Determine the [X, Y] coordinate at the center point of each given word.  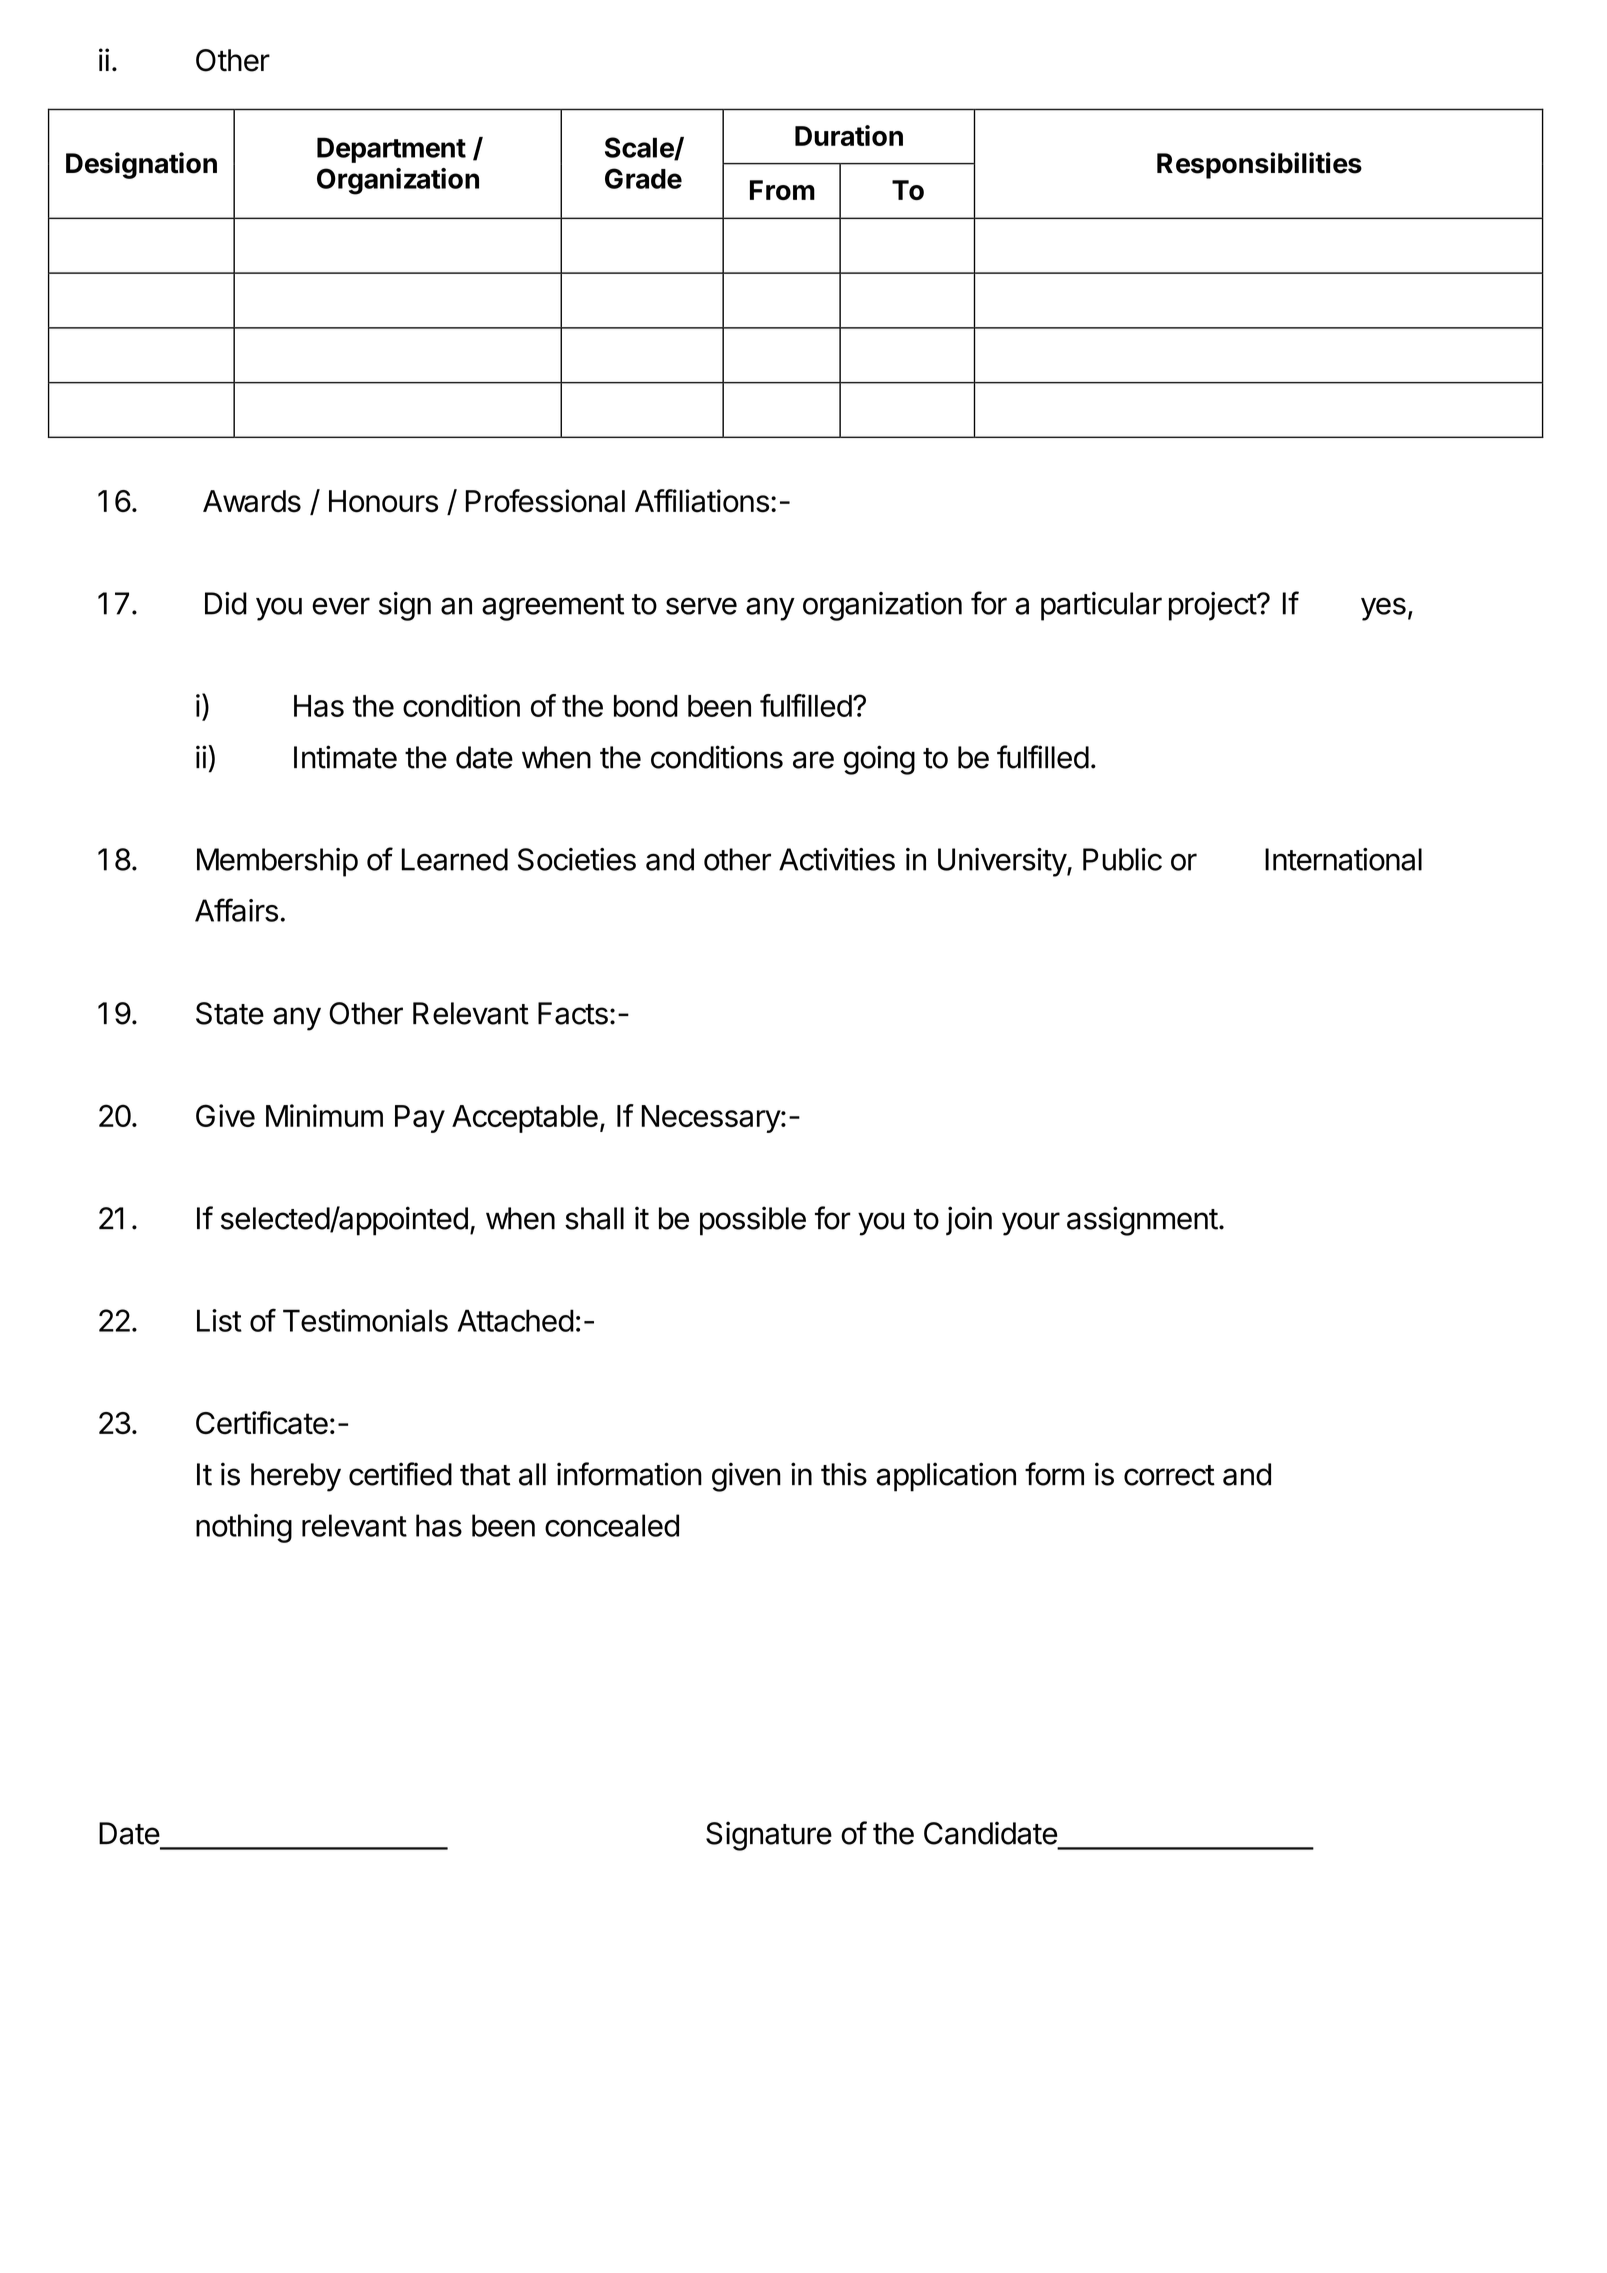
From [782, 190]
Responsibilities [1259, 165]
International [1343, 859]
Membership [277, 862]
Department [391, 150]
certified [400, 1474]
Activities [837, 859]
